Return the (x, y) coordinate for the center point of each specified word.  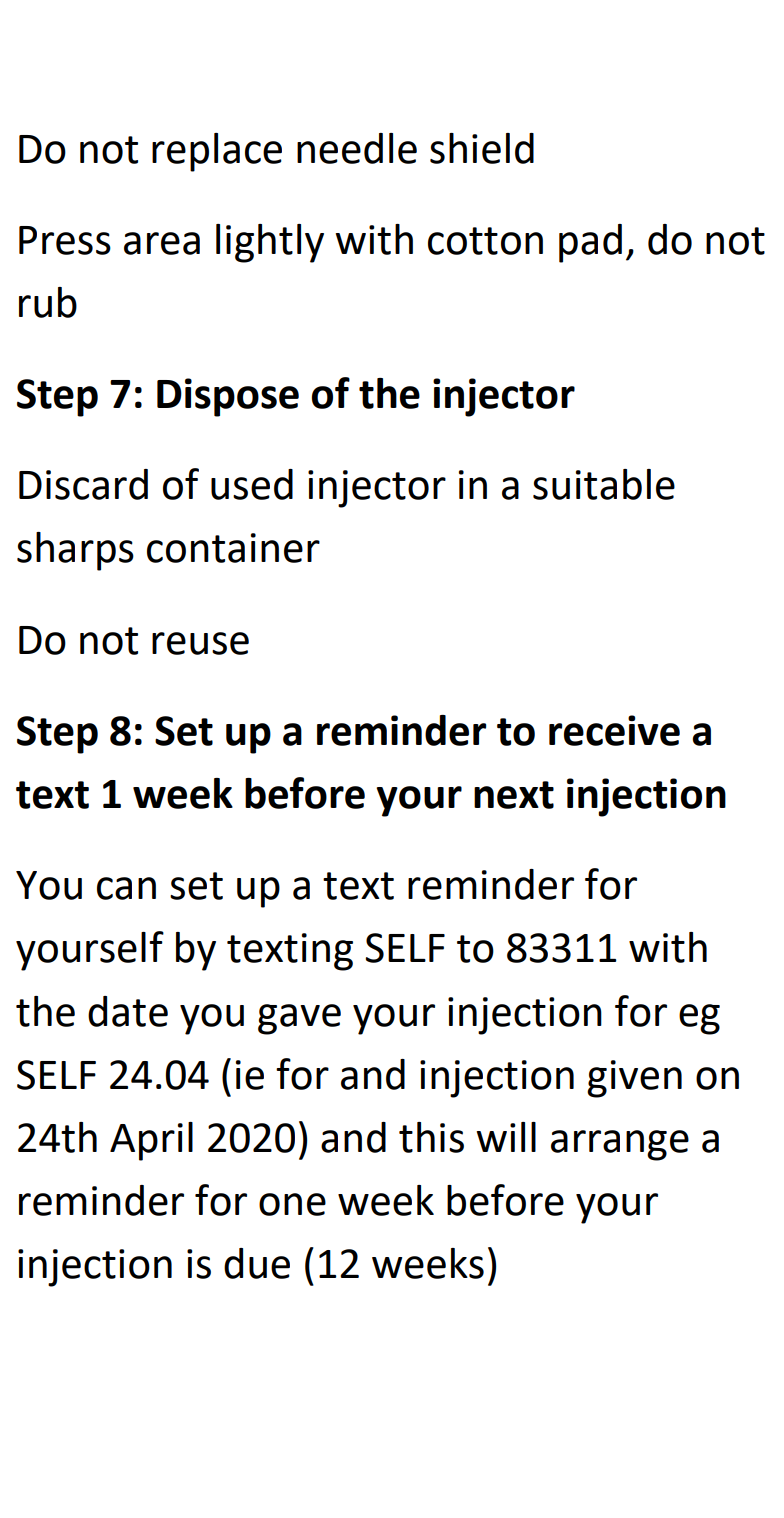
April (151, 1141)
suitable (604, 484)
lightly (270, 243)
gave (299, 1019)
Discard (83, 484)
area (162, 243)
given (634, 1079)
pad (590, 243)
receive (614, 730)
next (514, 795)
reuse (200, 643)
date (128, 1011)
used (252, 484)
